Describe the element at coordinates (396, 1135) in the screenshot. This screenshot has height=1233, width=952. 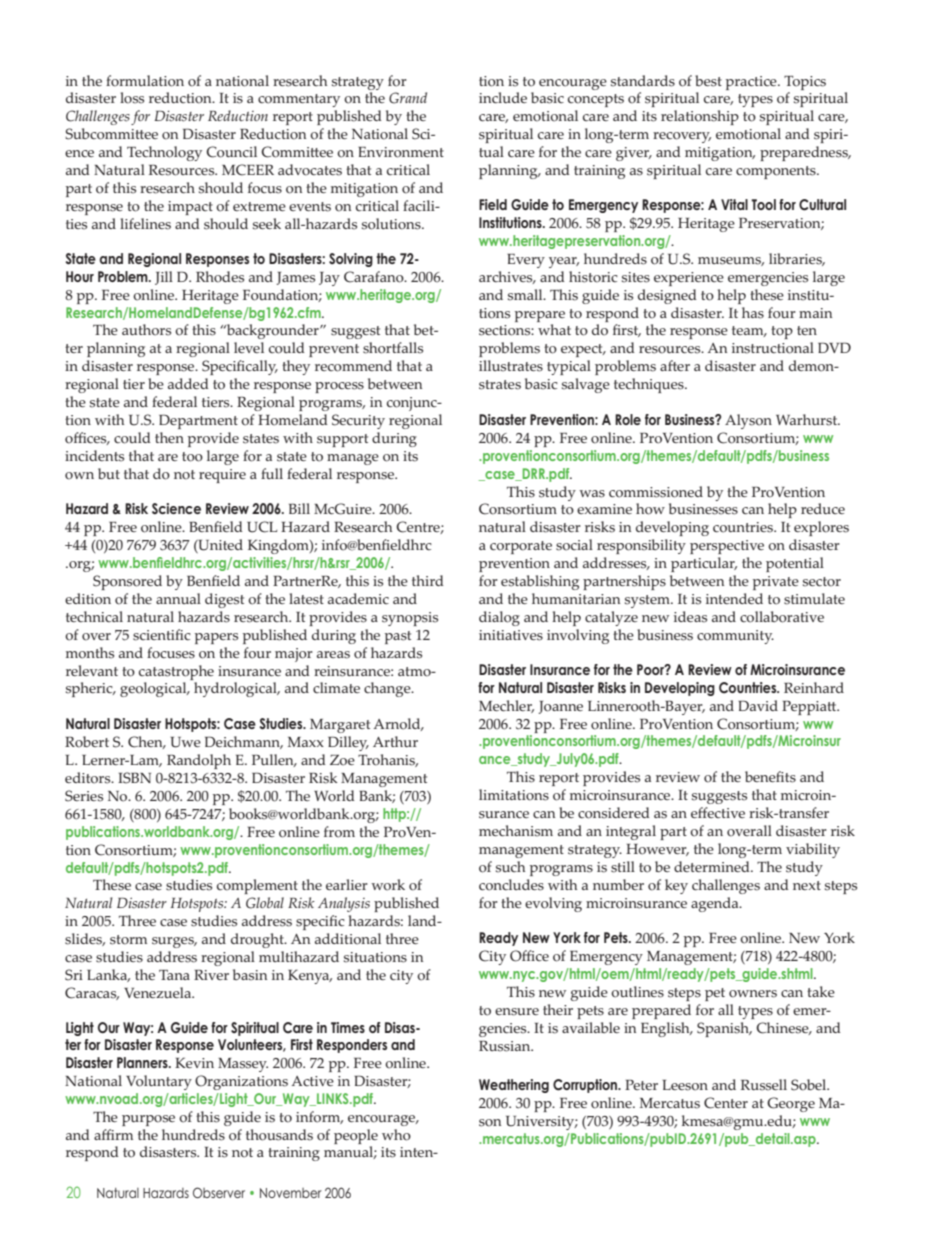
I see `who` at that location.
